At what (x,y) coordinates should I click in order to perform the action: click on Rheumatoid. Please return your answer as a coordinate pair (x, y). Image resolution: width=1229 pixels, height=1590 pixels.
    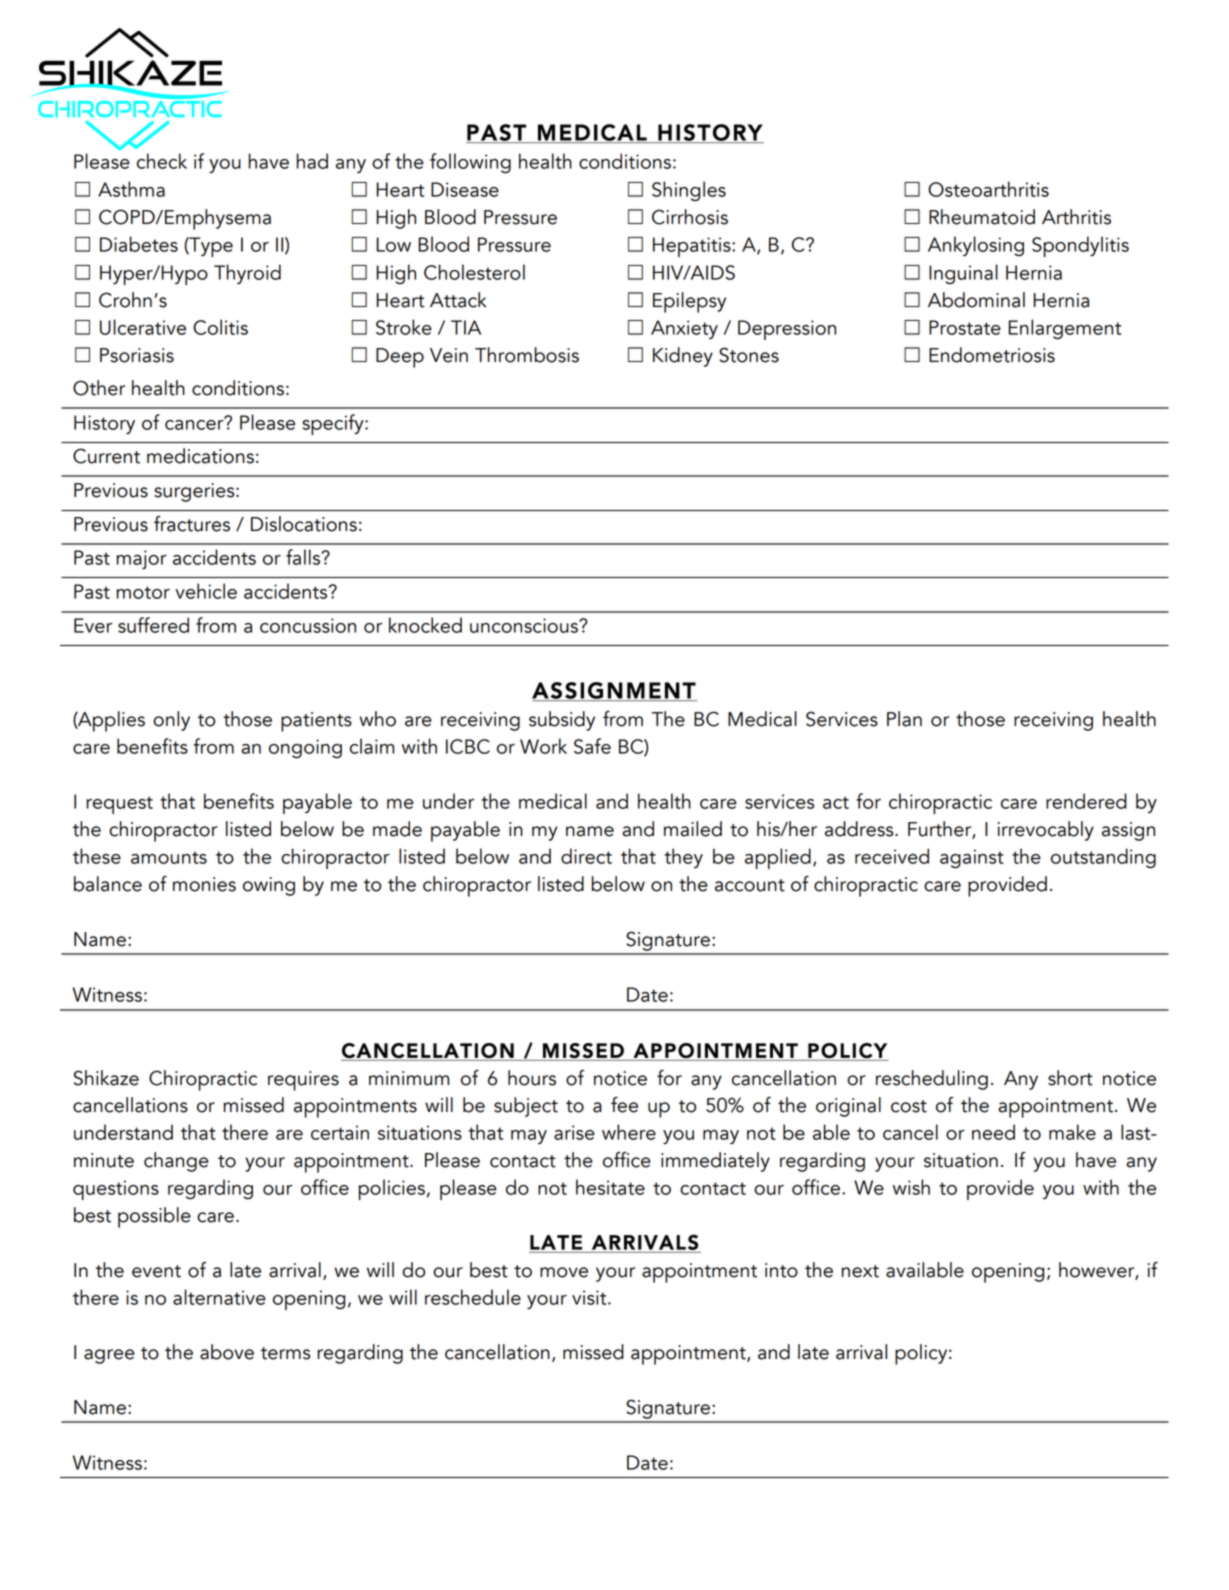
    Looking at the image, I should click on (982, 217).
